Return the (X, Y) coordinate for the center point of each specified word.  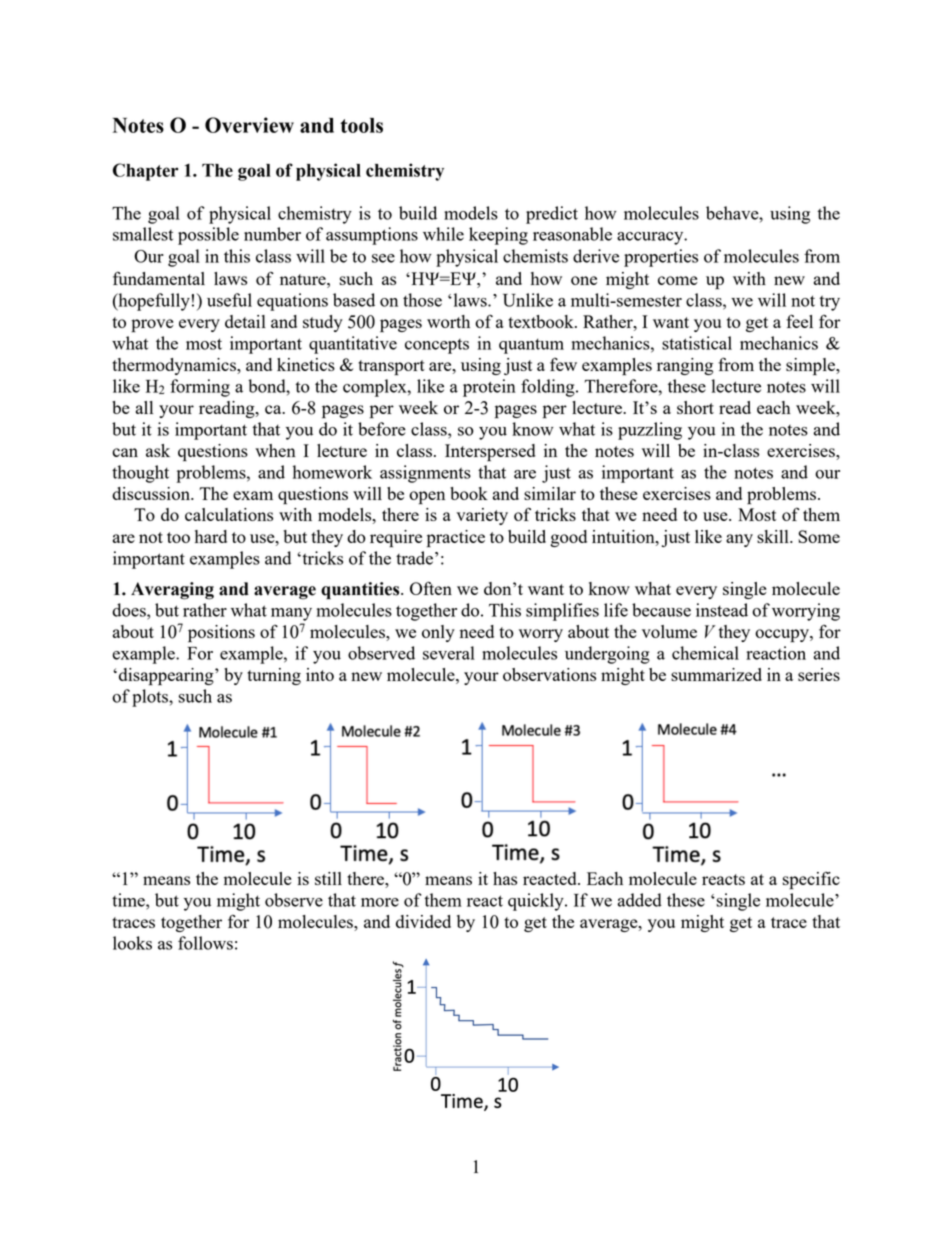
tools (361, 125)
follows (205, 943)
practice (456, 539)
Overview (249, 125)
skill (774, 536)
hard (211, 536)
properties (661, 258)
